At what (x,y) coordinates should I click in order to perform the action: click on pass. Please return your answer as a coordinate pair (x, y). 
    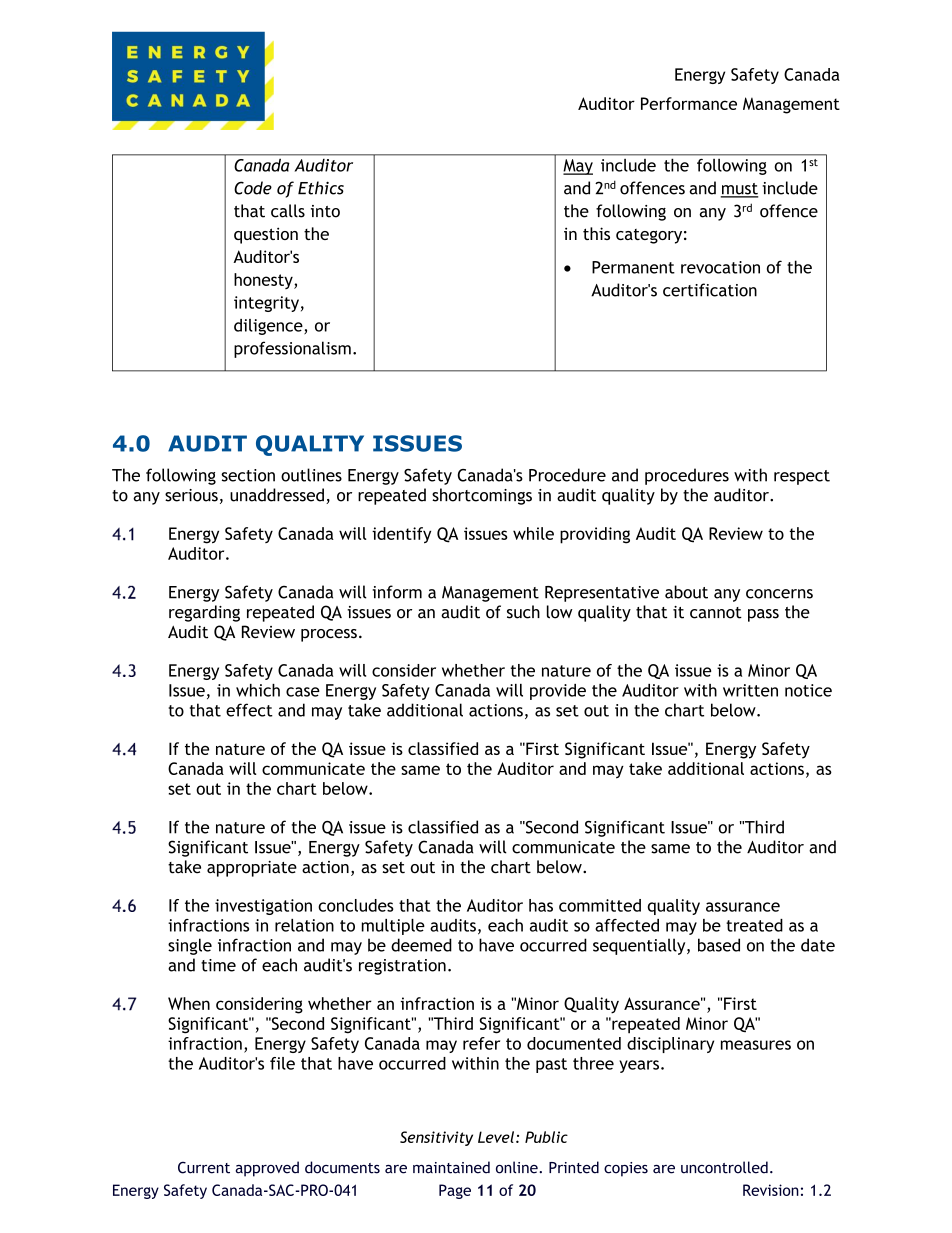
    Looking at the image, I should click on (763, 615).
